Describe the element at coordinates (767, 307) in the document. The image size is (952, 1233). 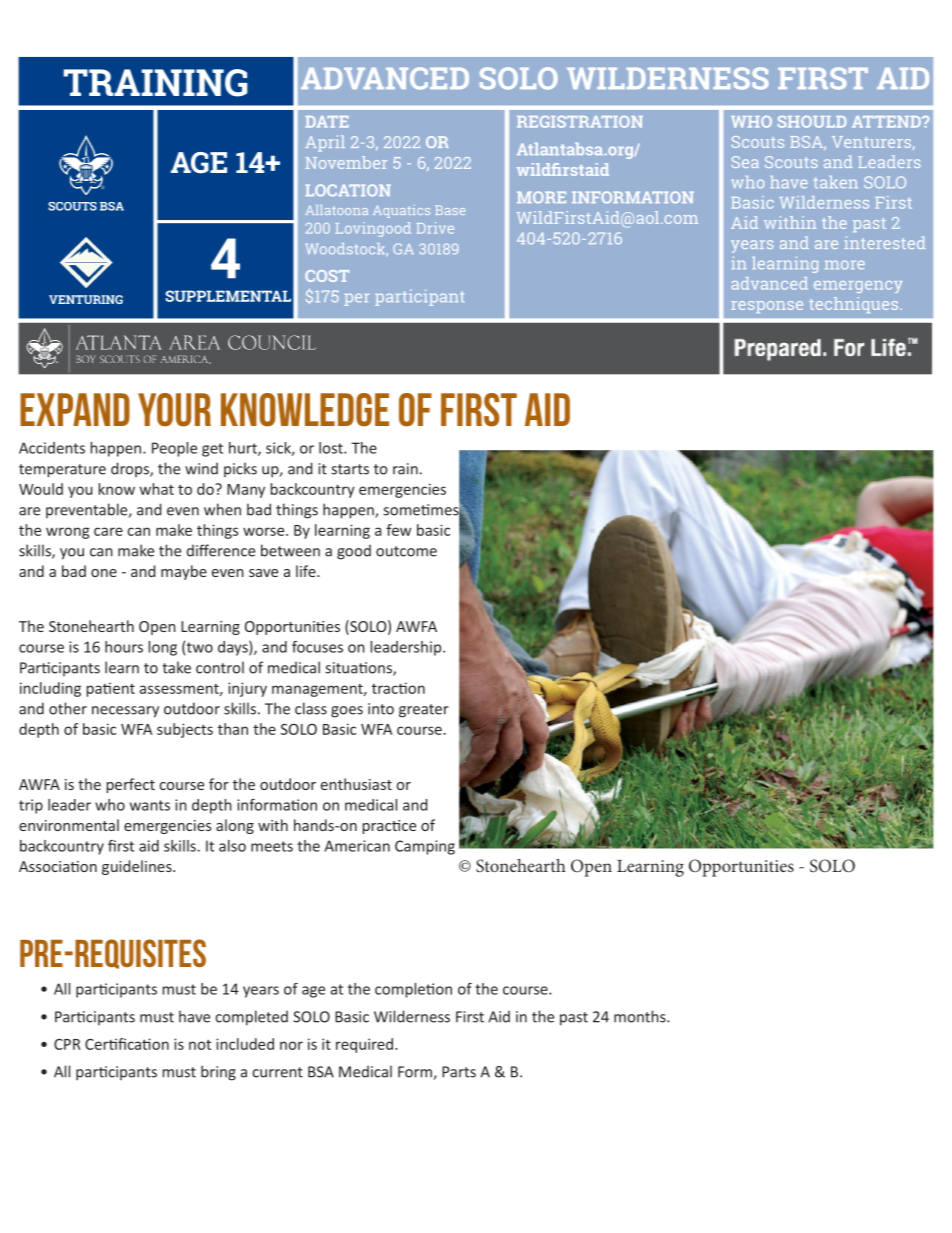
I see `response` at that location.
